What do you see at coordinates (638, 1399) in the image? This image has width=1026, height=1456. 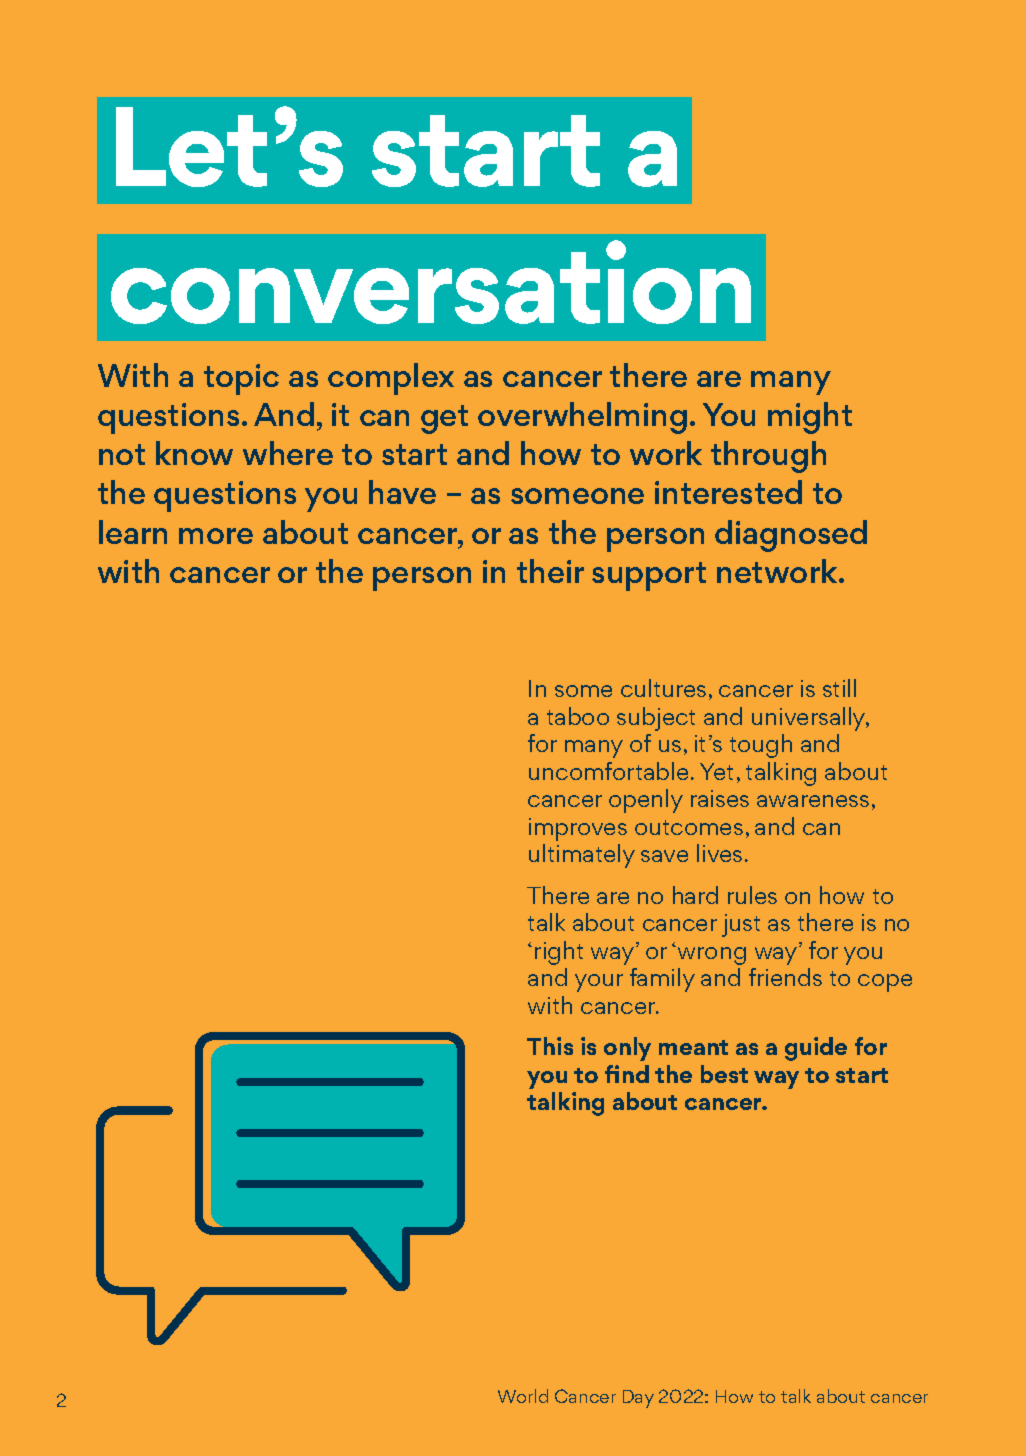 I see `Day` at bounding box center [638, 1399].
